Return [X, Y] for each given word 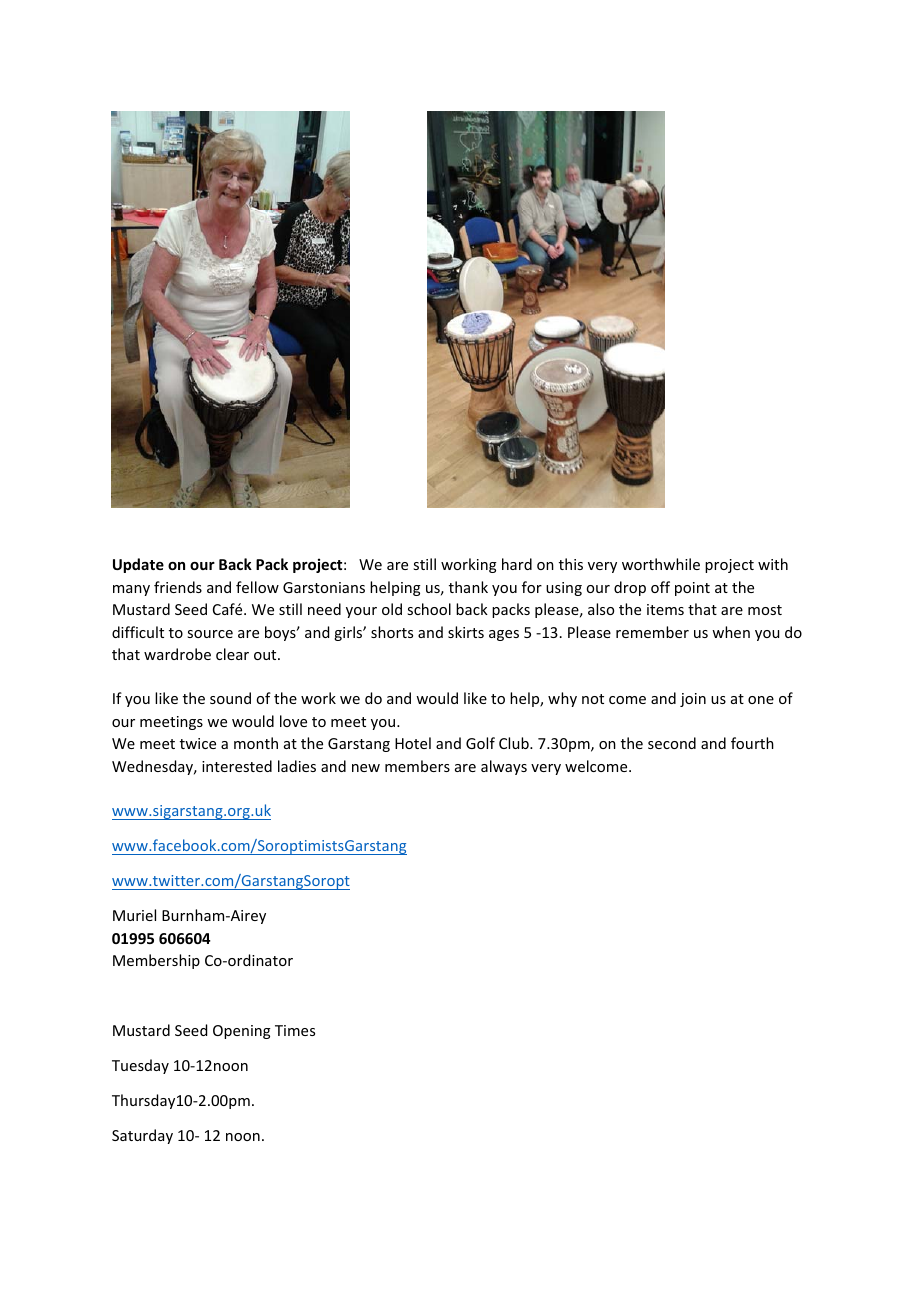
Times [295, 1030]
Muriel [134, 915]
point [692, 589]
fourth [752, 743]
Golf [480, 743]
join [693, 700]
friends [178, 587]
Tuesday [140, 1066]
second [672, 743]
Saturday [142, 1136]
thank [468, 587]
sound [230, 698]
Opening [242, 1032]
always [504, 767]
